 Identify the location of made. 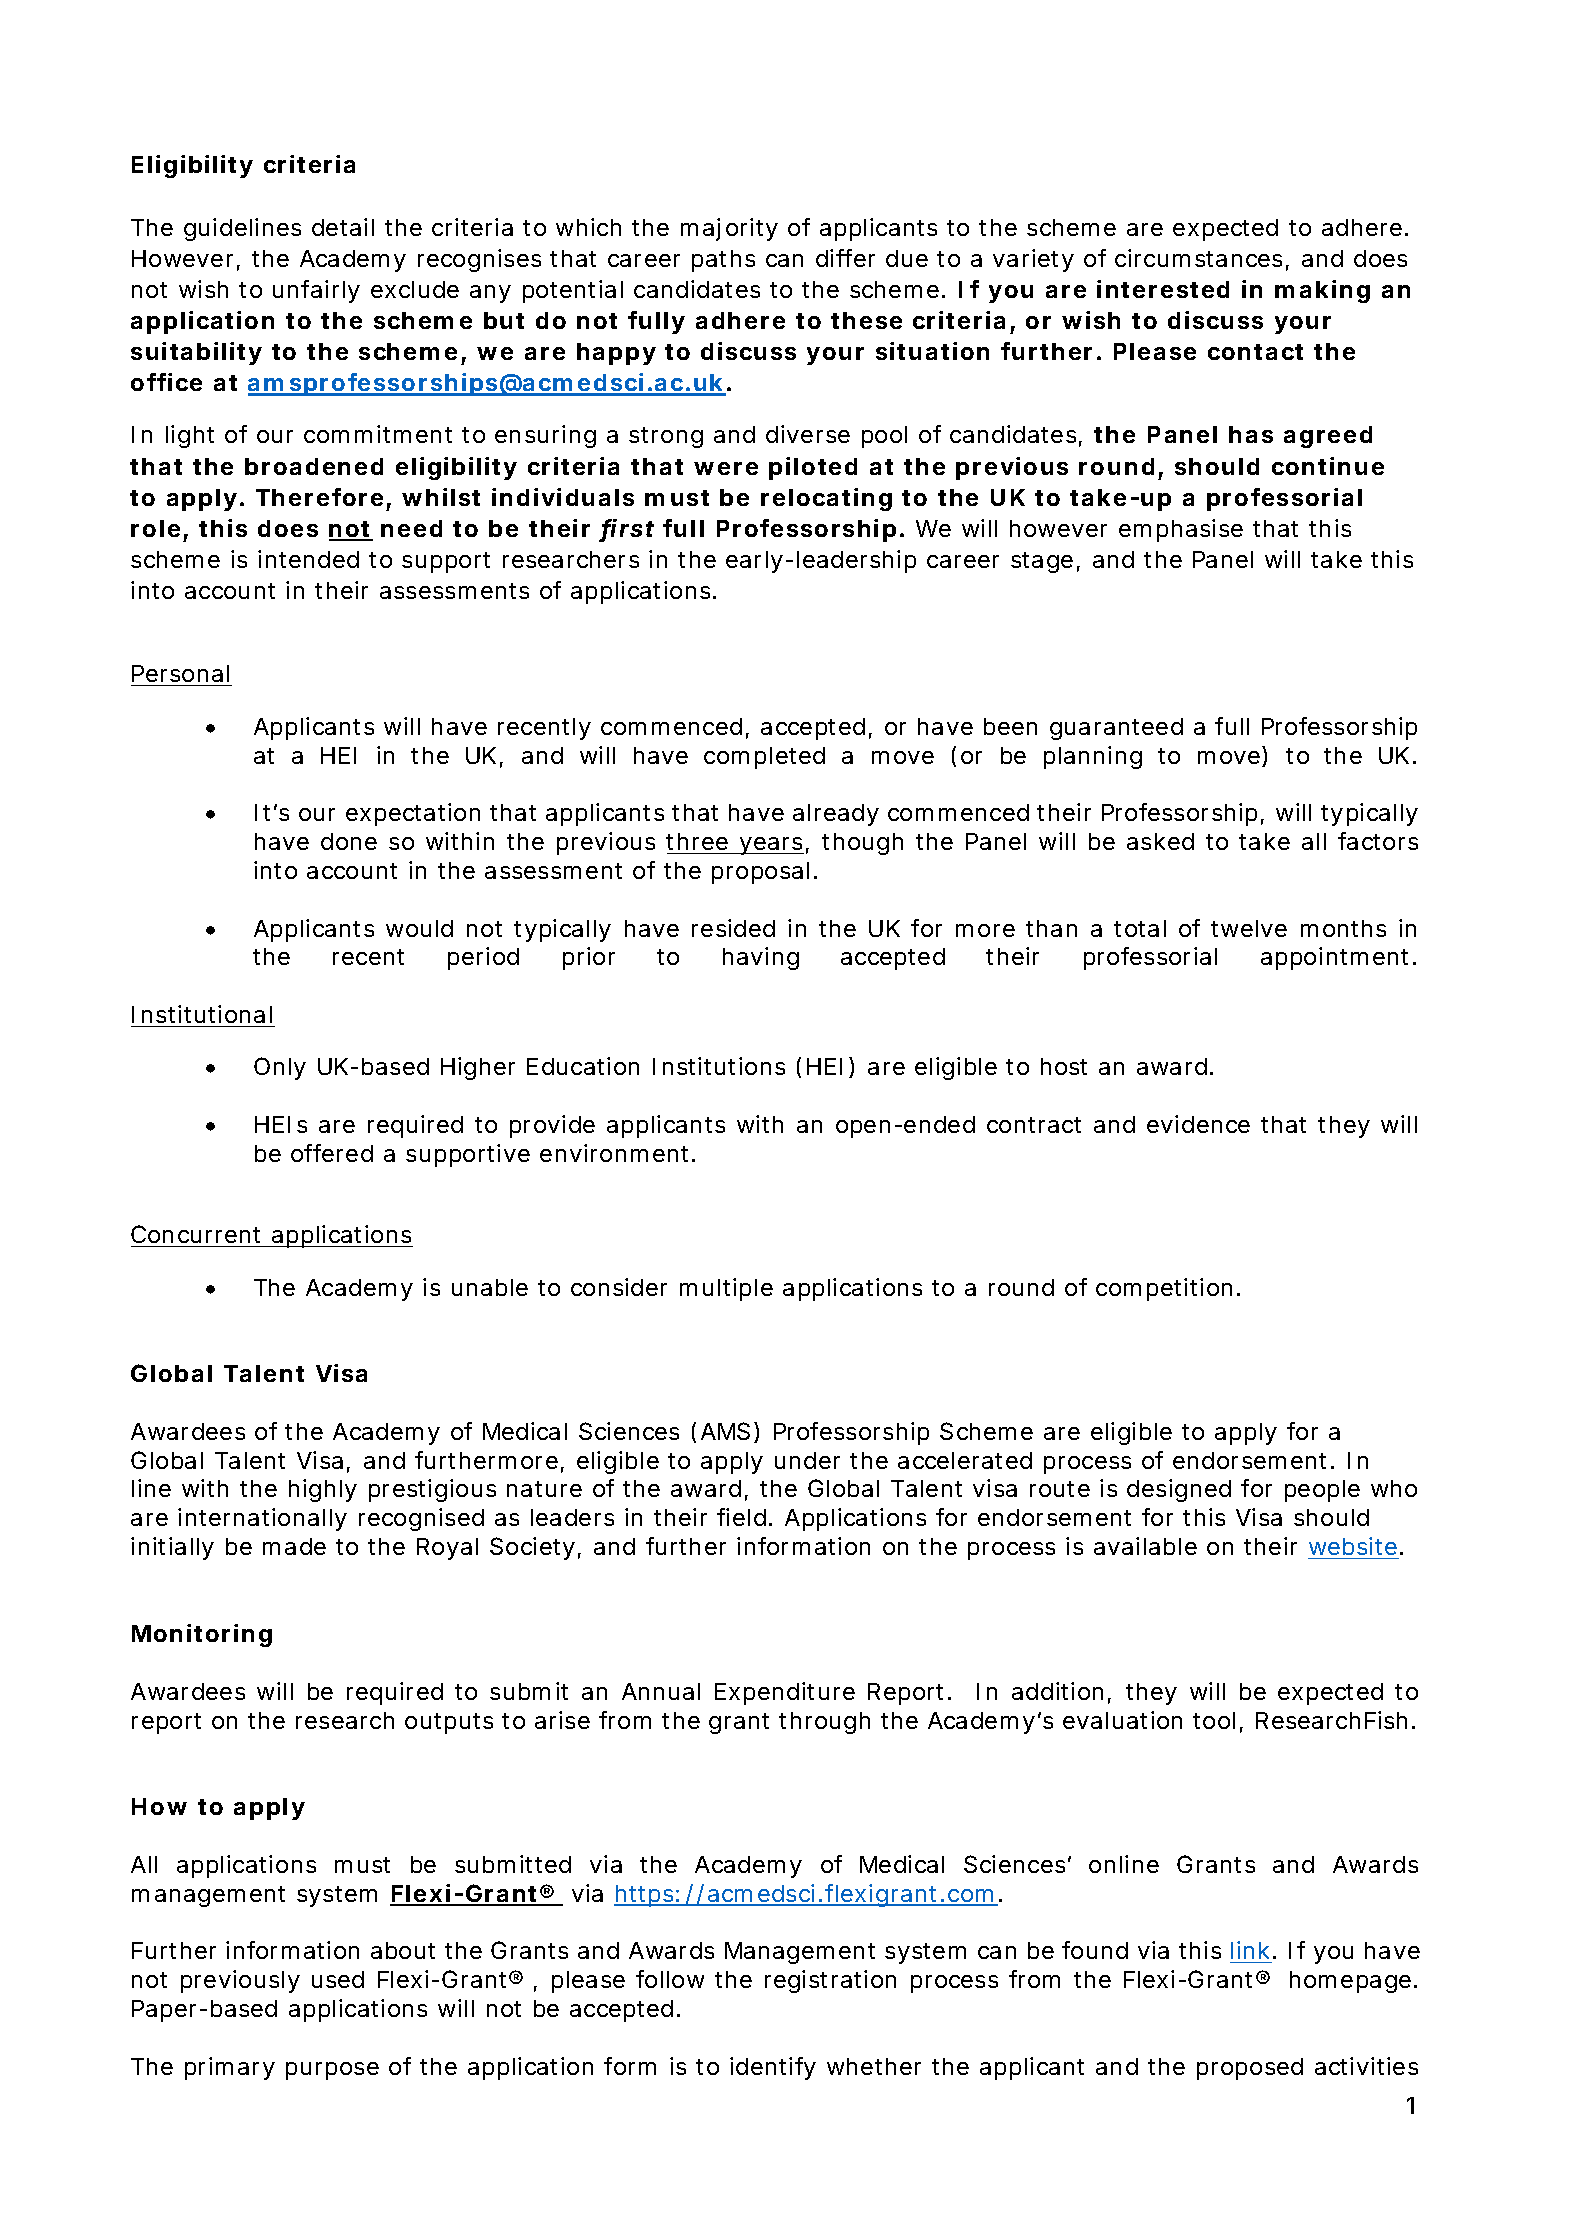
(294, 1546).
